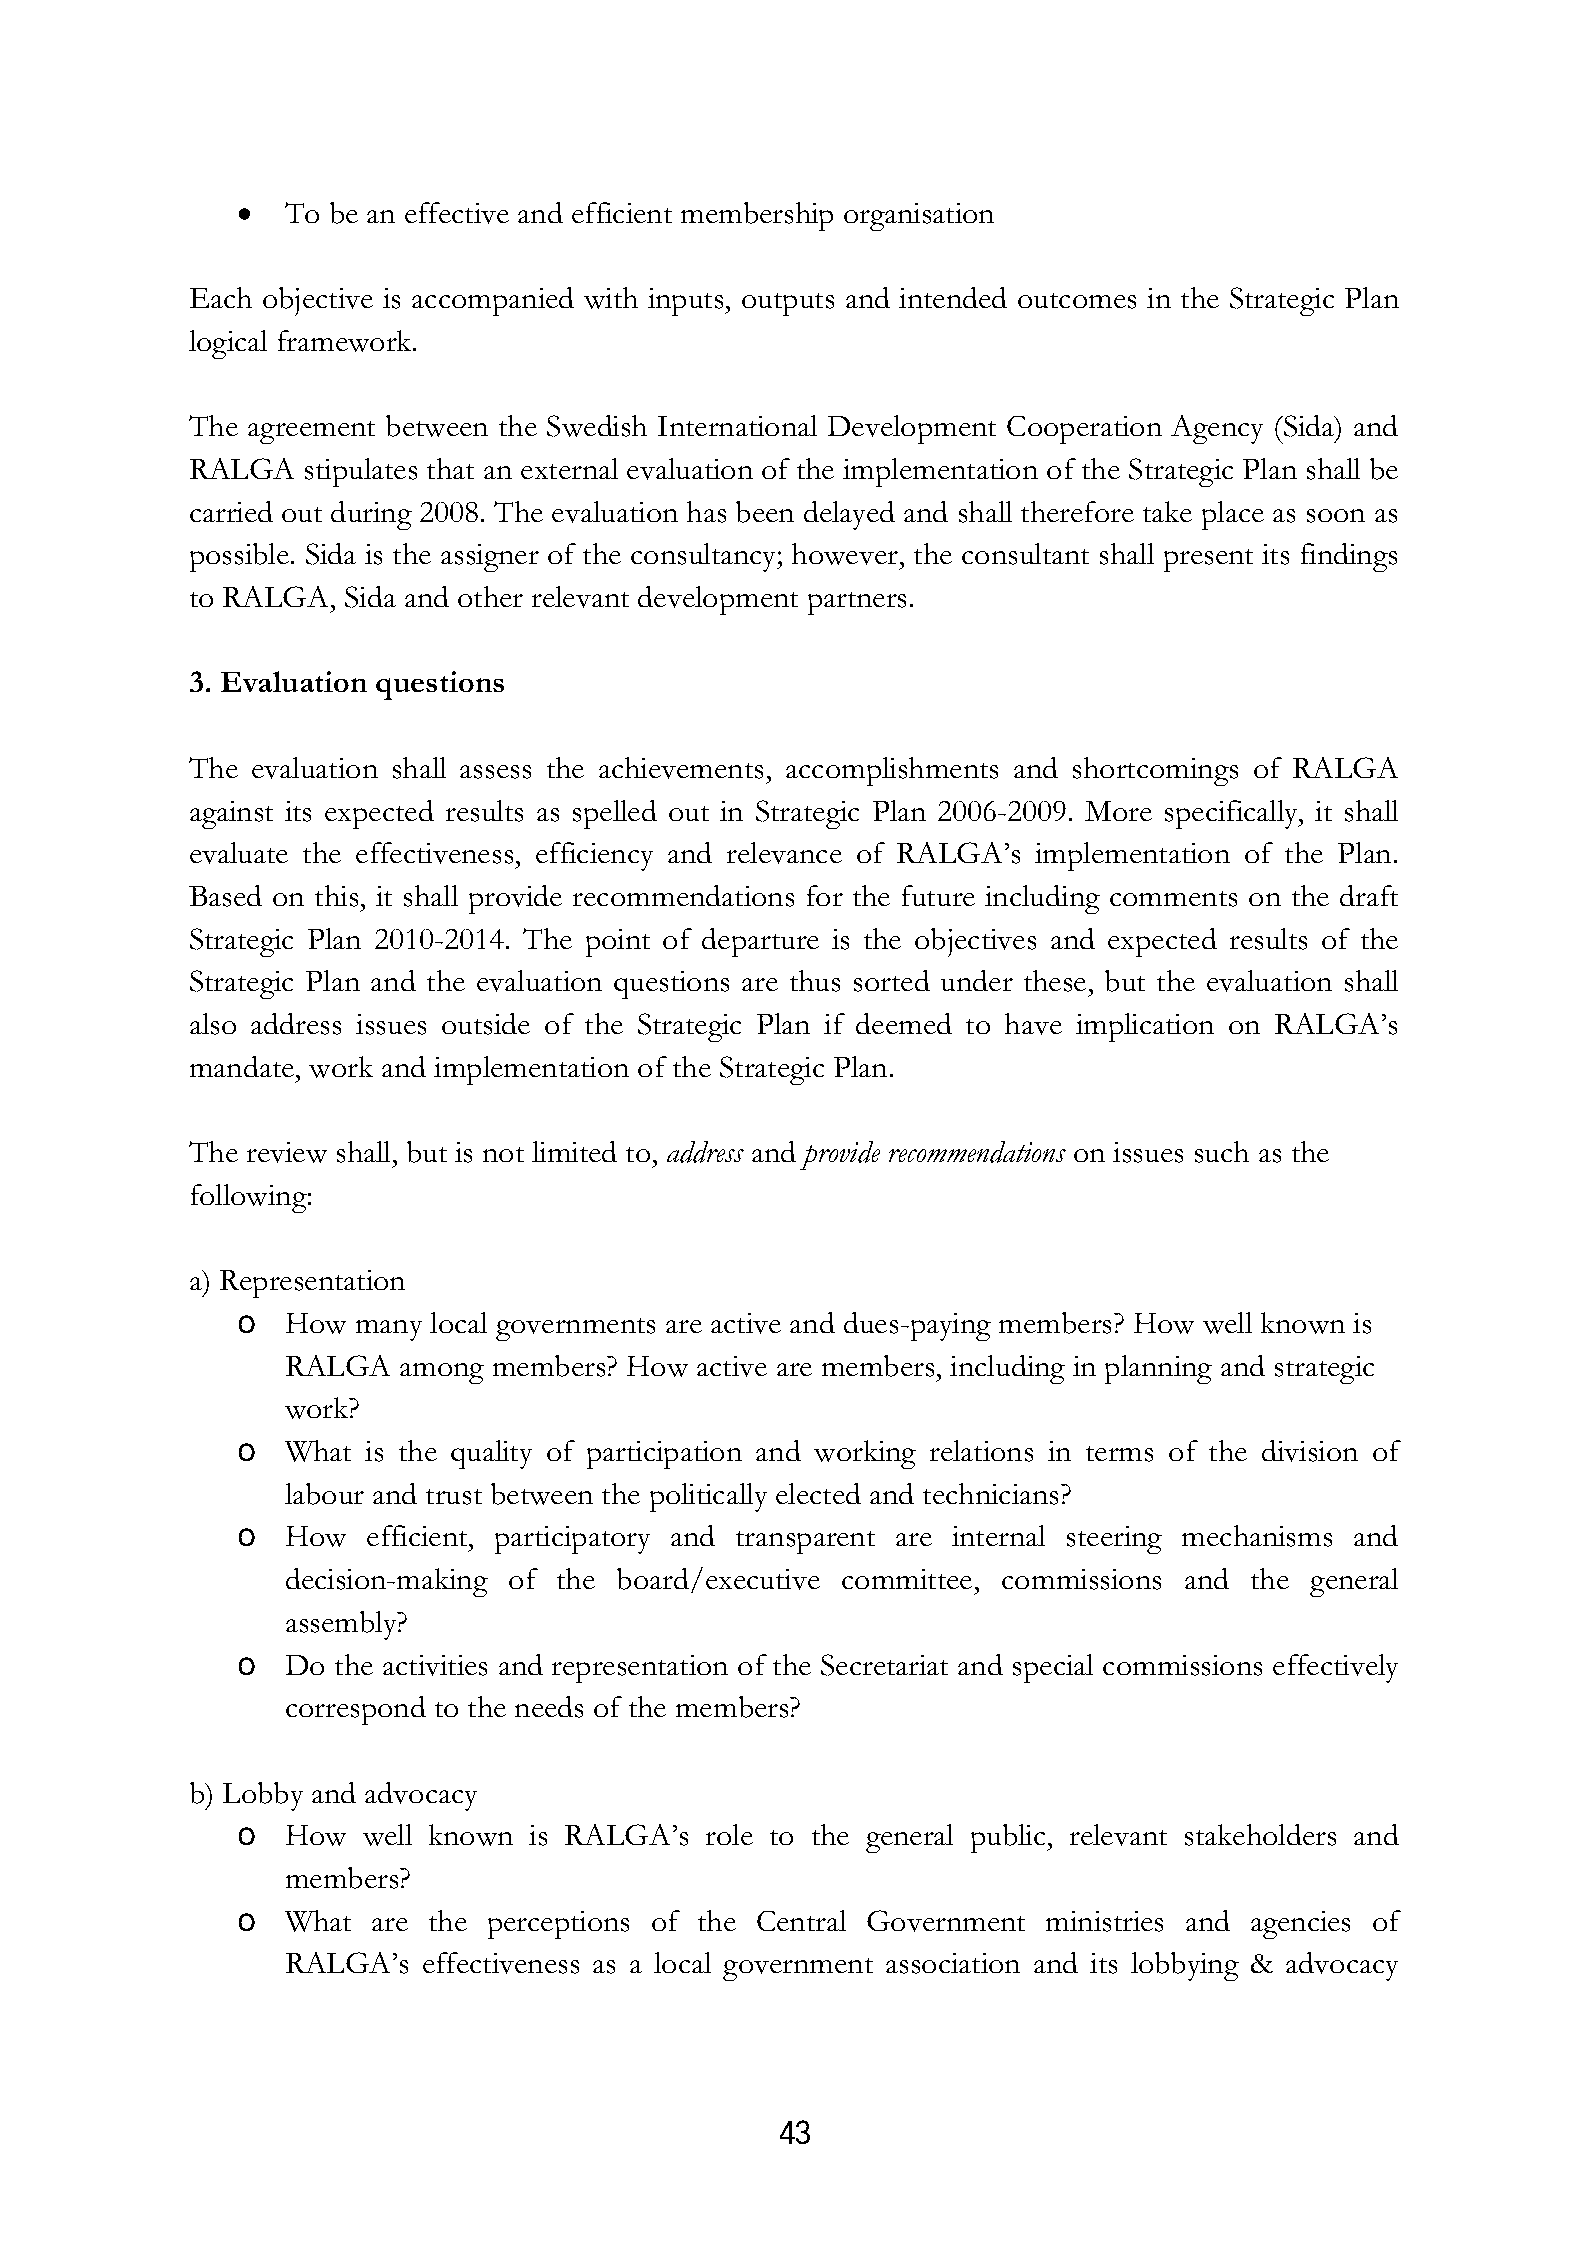 This screenshot has height=2247, width=1588. Describe the element at coordinates (490, 596) in the screenshot. I see `other` at that location.
